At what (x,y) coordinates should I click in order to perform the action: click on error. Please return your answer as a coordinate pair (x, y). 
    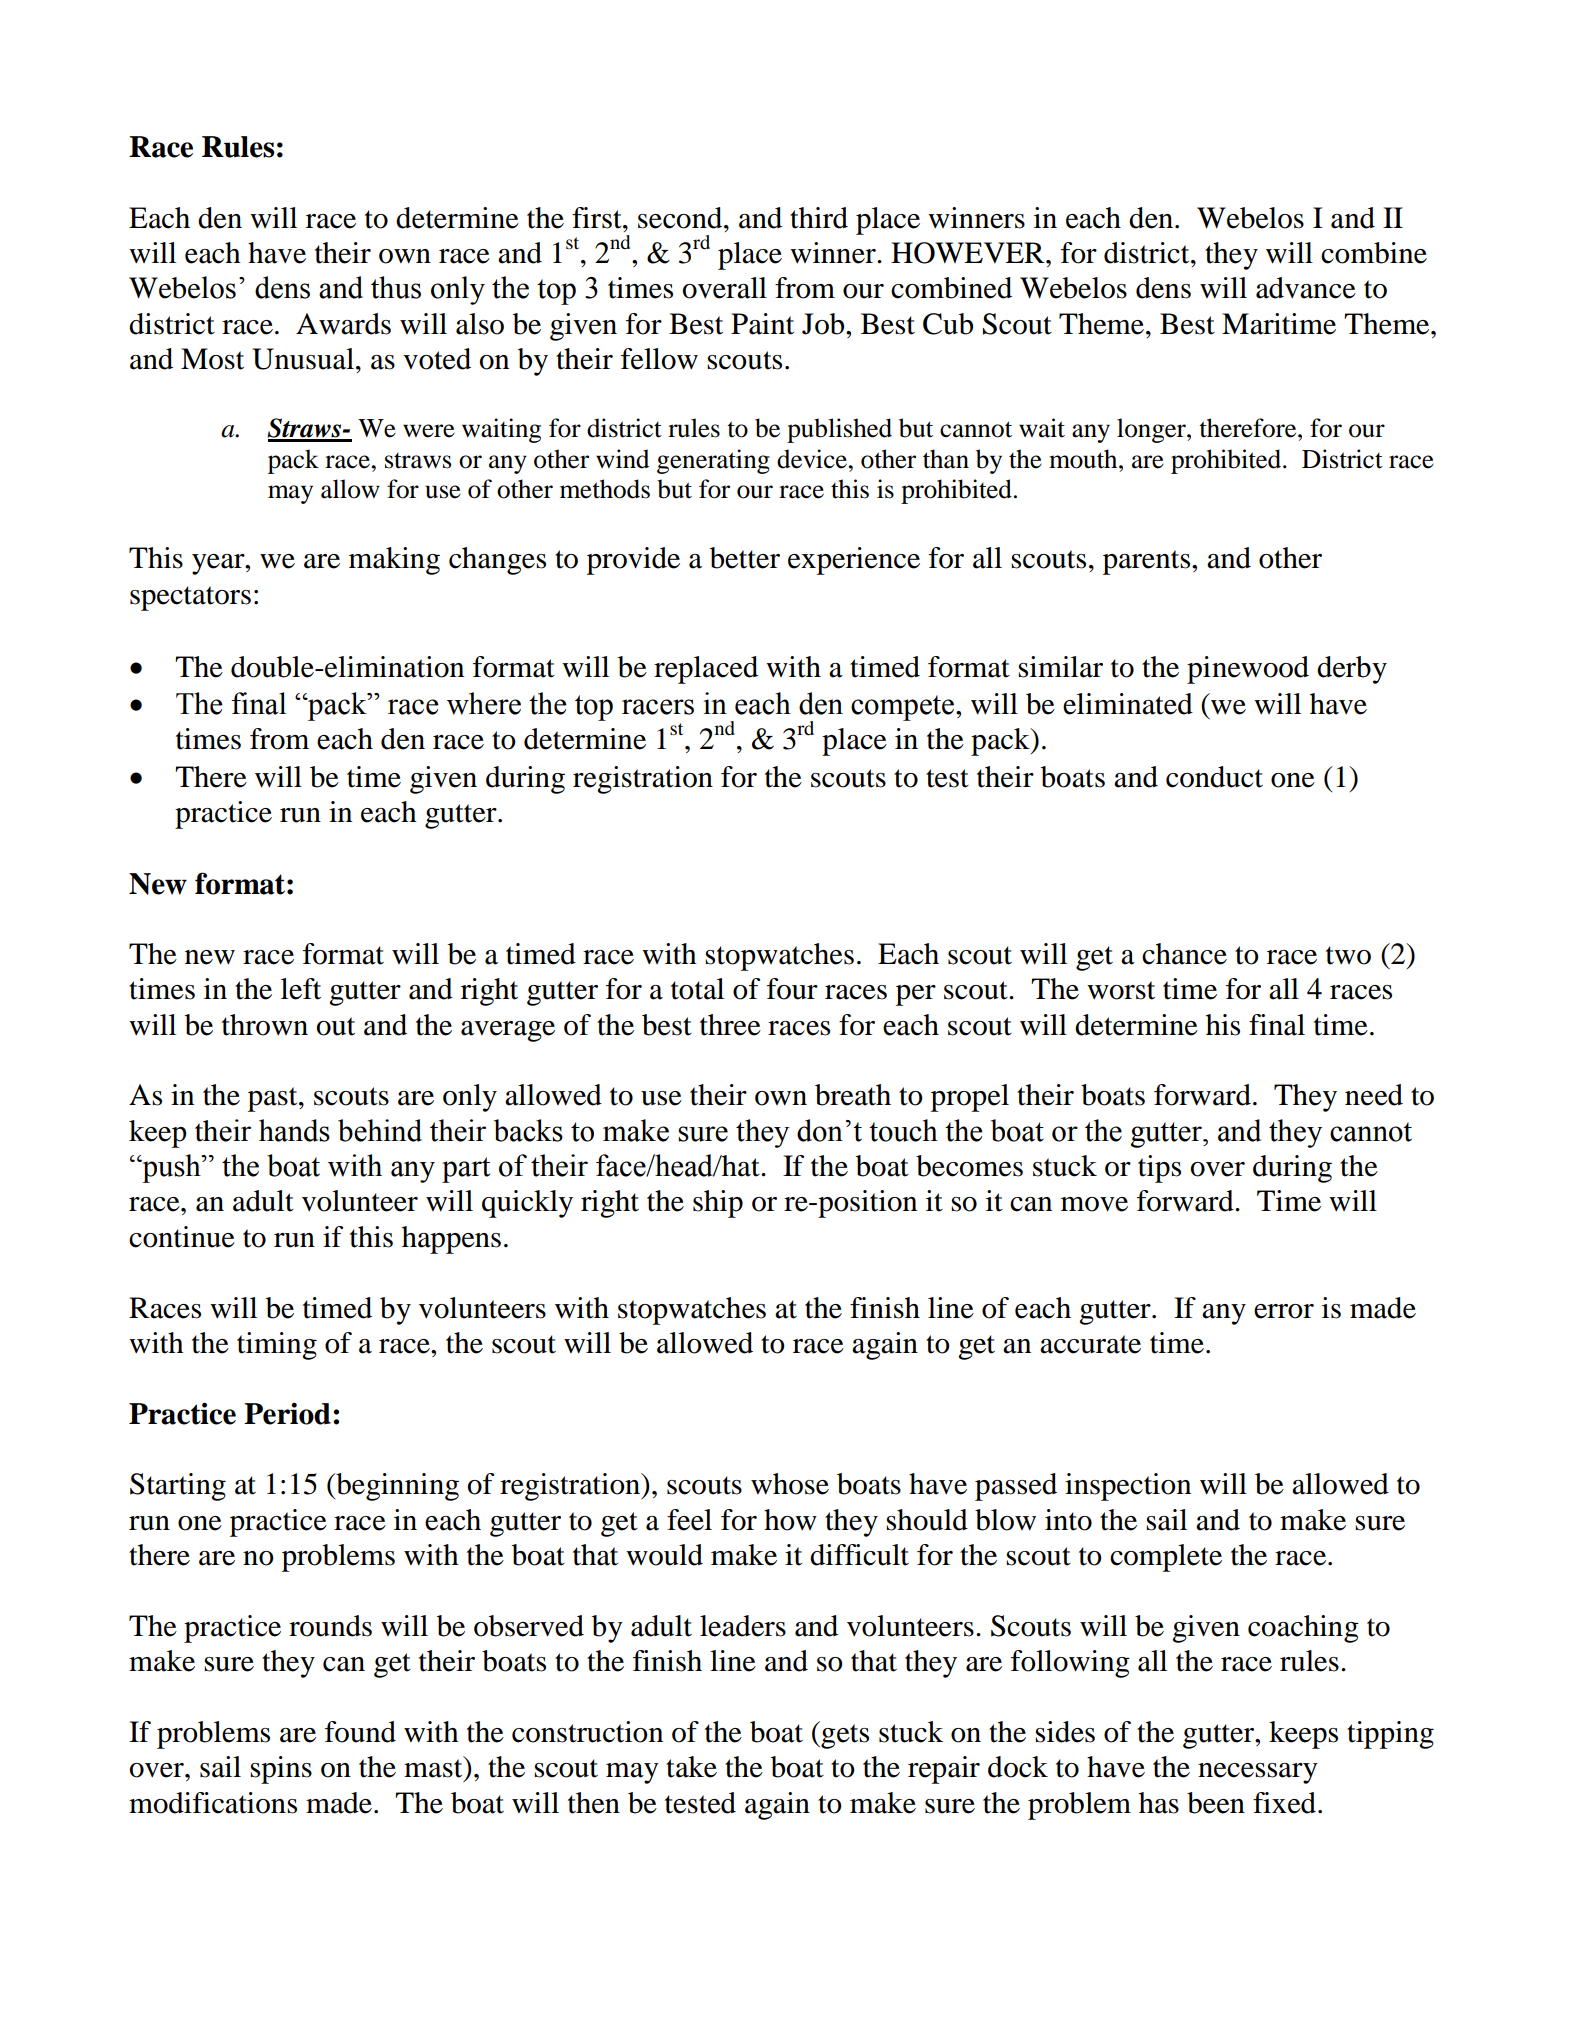
    Looking at the image, I should click on (1284, 1311).
